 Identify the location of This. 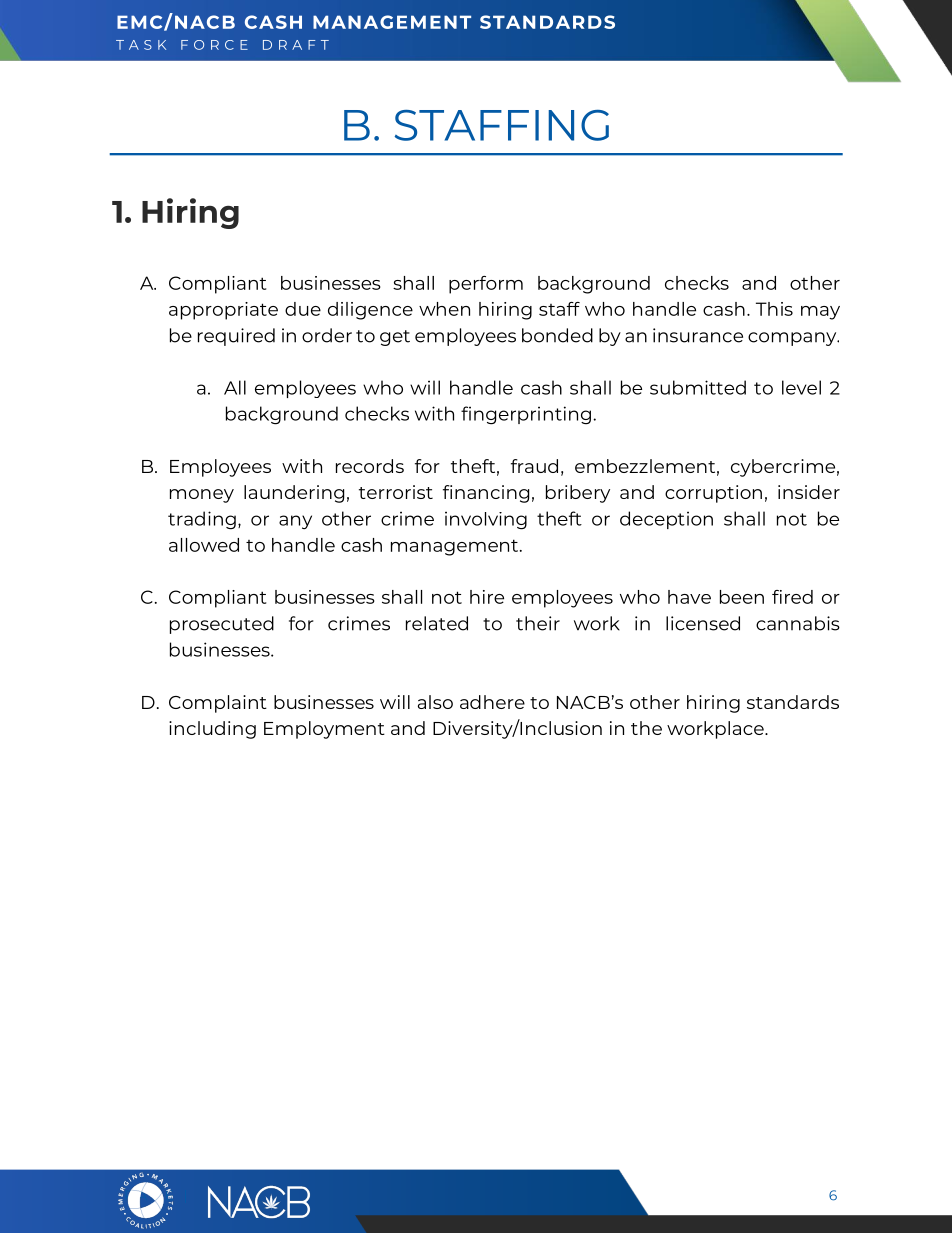
(774, 309).
